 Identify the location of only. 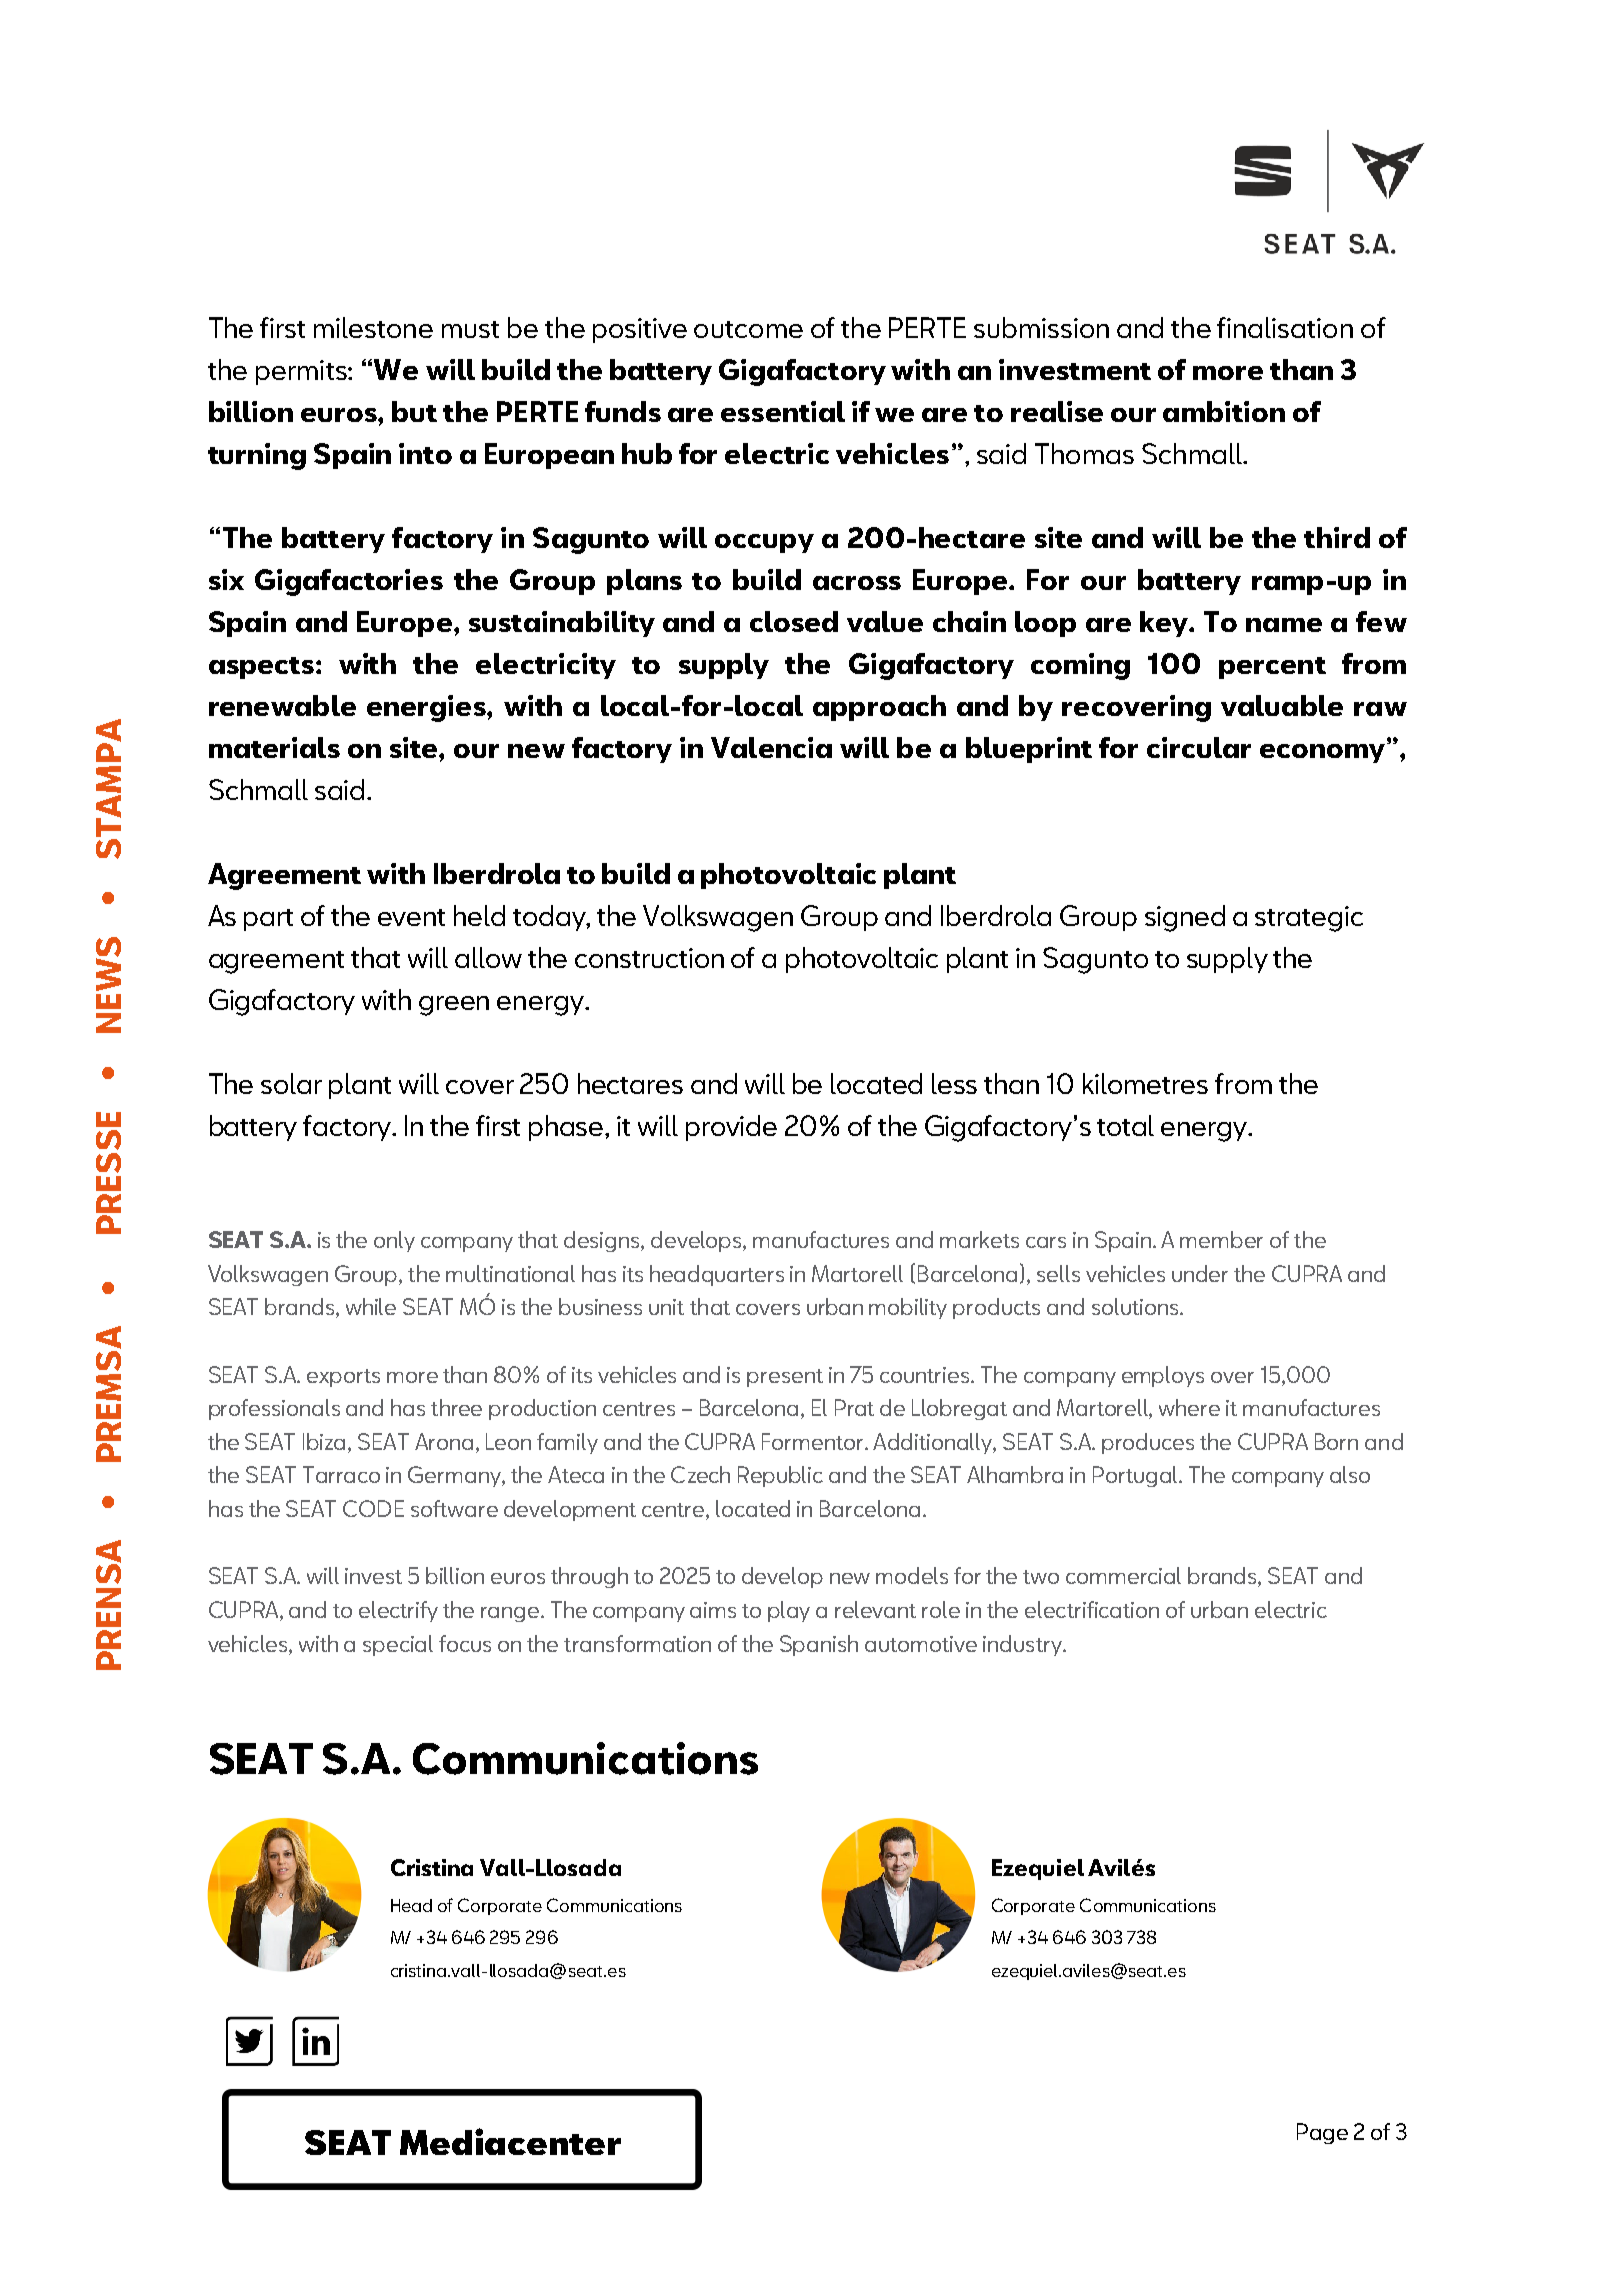
(394, 1241).
